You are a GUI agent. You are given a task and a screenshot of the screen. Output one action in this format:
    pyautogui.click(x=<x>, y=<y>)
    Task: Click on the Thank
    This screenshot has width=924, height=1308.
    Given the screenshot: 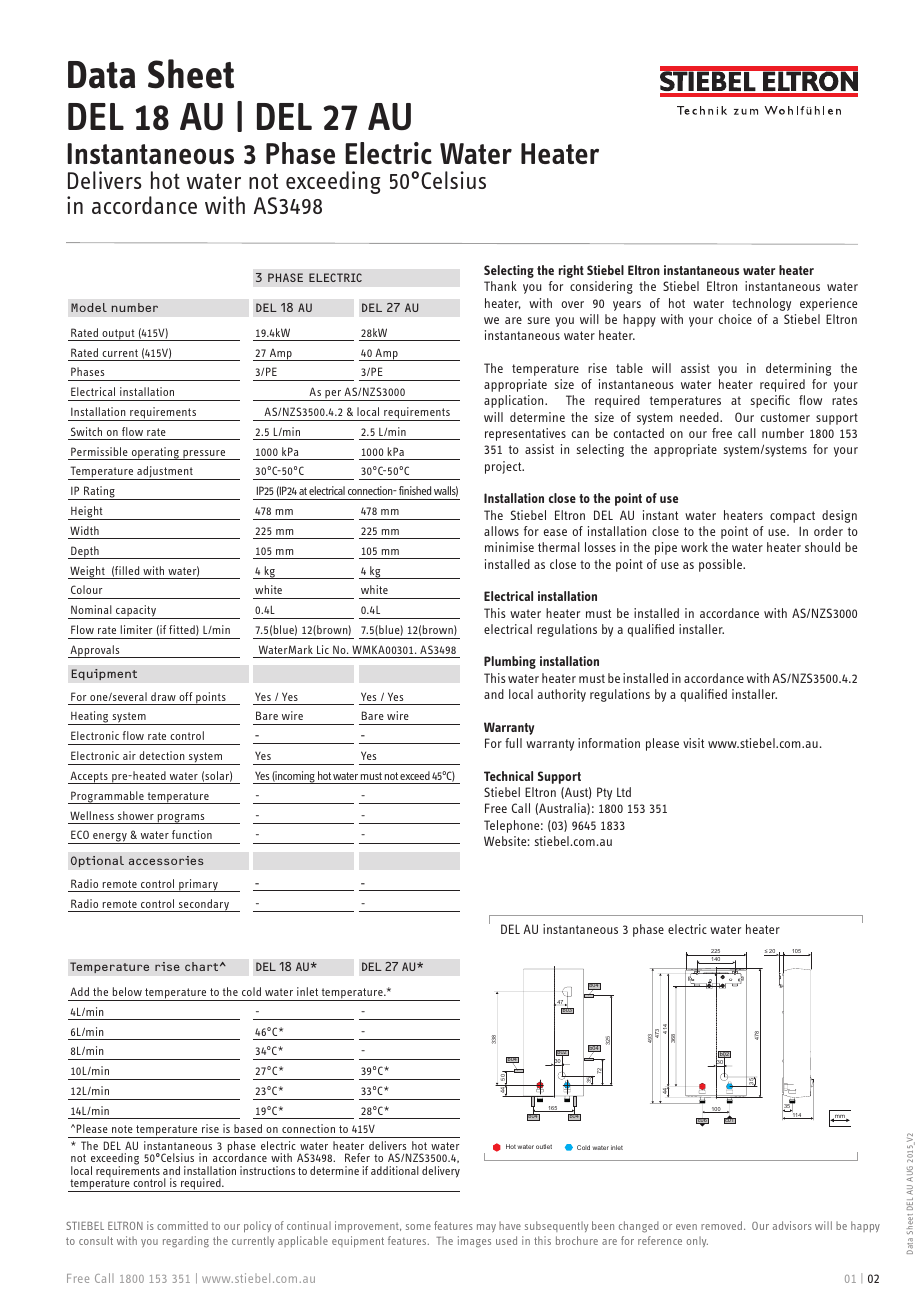 What is the action you would take?
    pyautogui.click(x=500, y=286)
